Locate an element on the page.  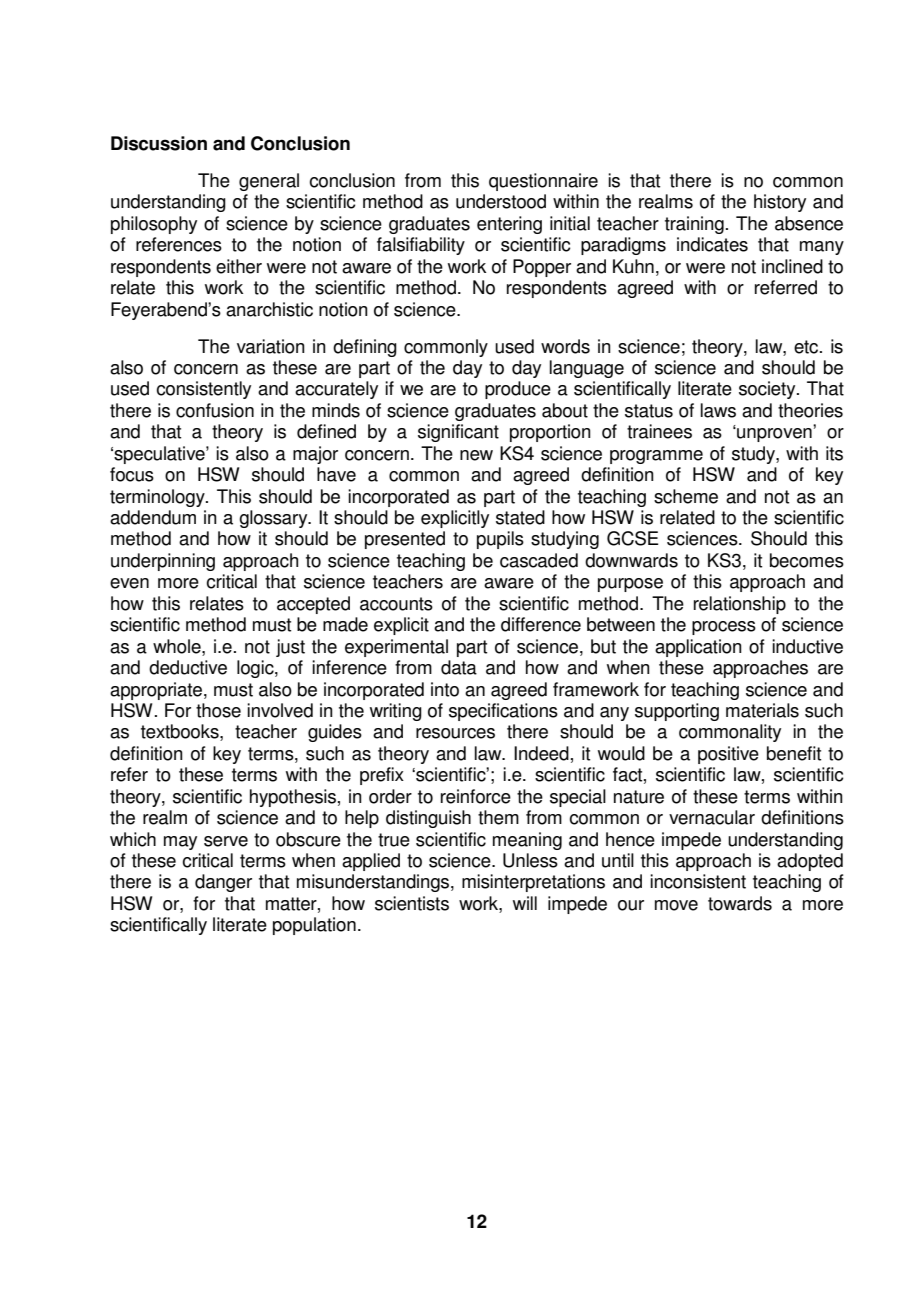
general is located at coordinates (269, 182).
